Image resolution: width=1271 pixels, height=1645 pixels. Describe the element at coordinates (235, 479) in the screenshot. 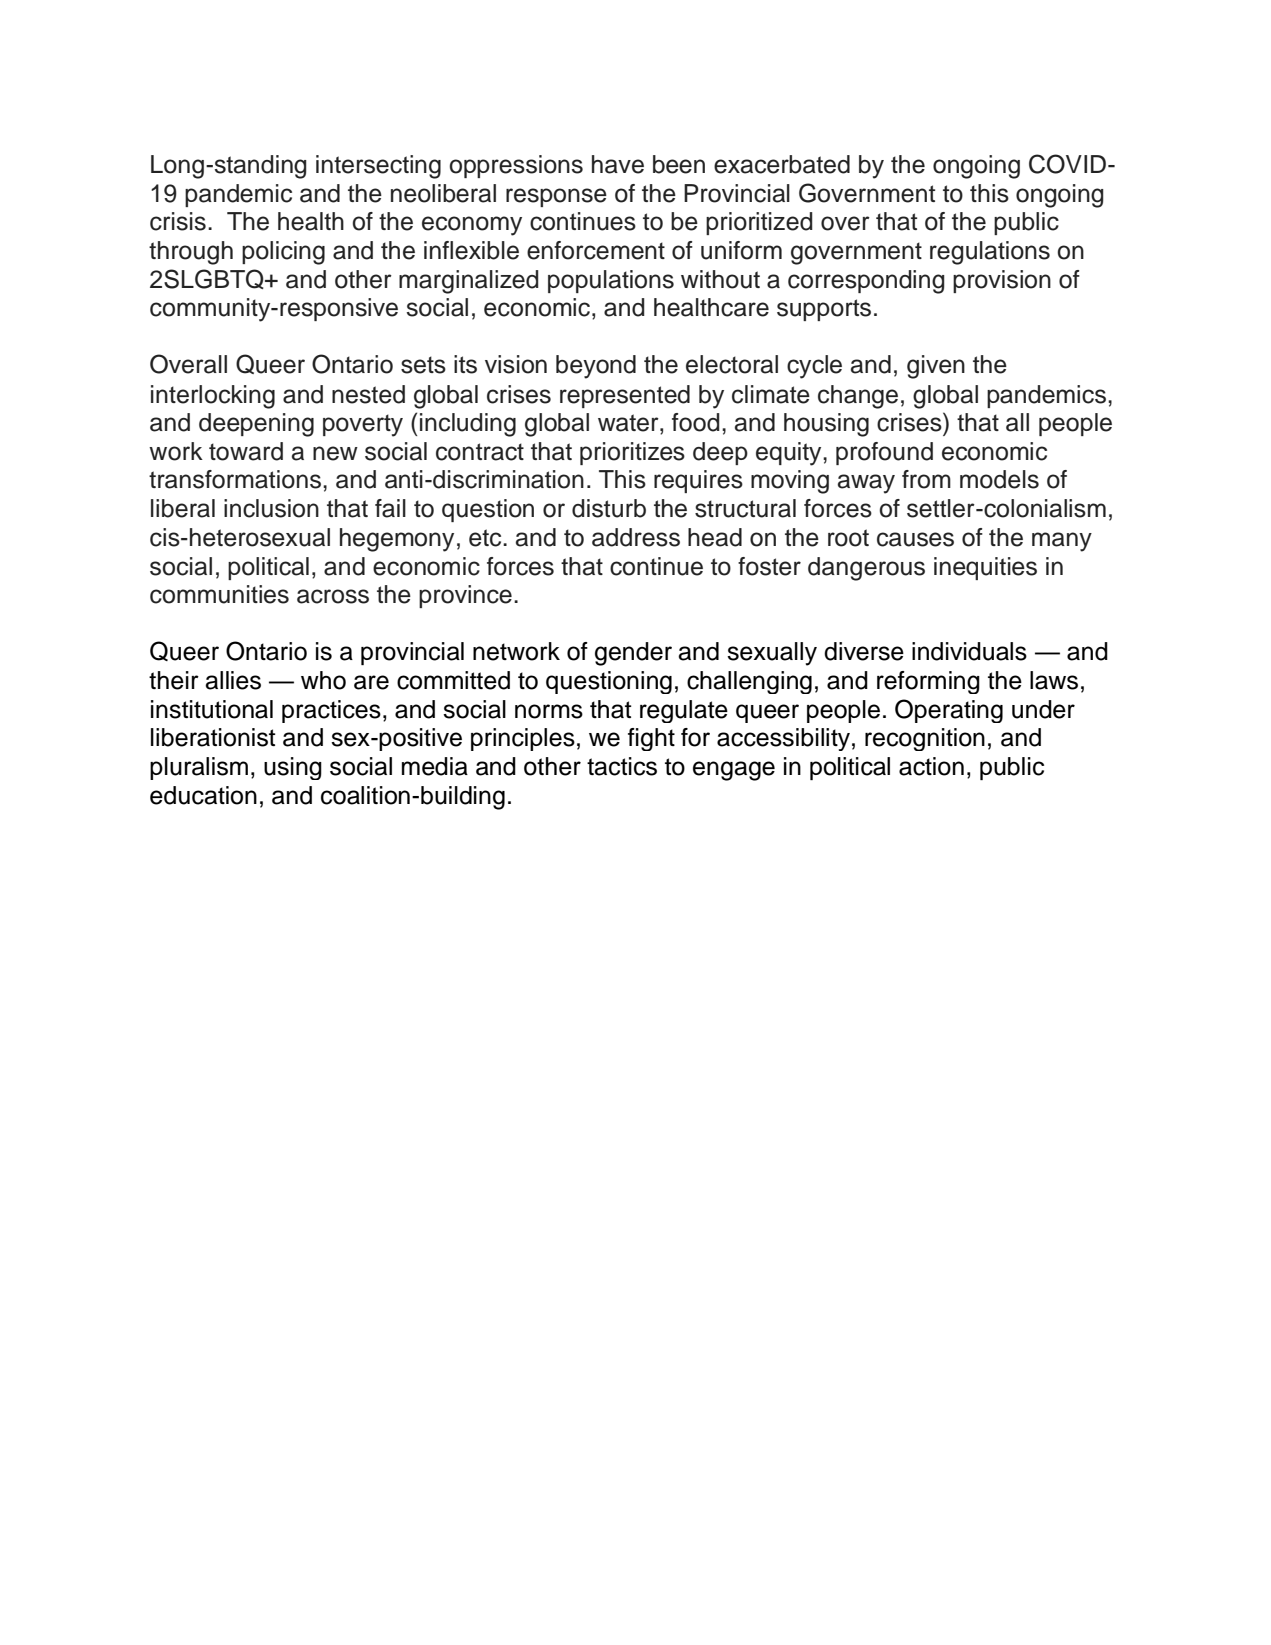

I see `transformations` at that location.
